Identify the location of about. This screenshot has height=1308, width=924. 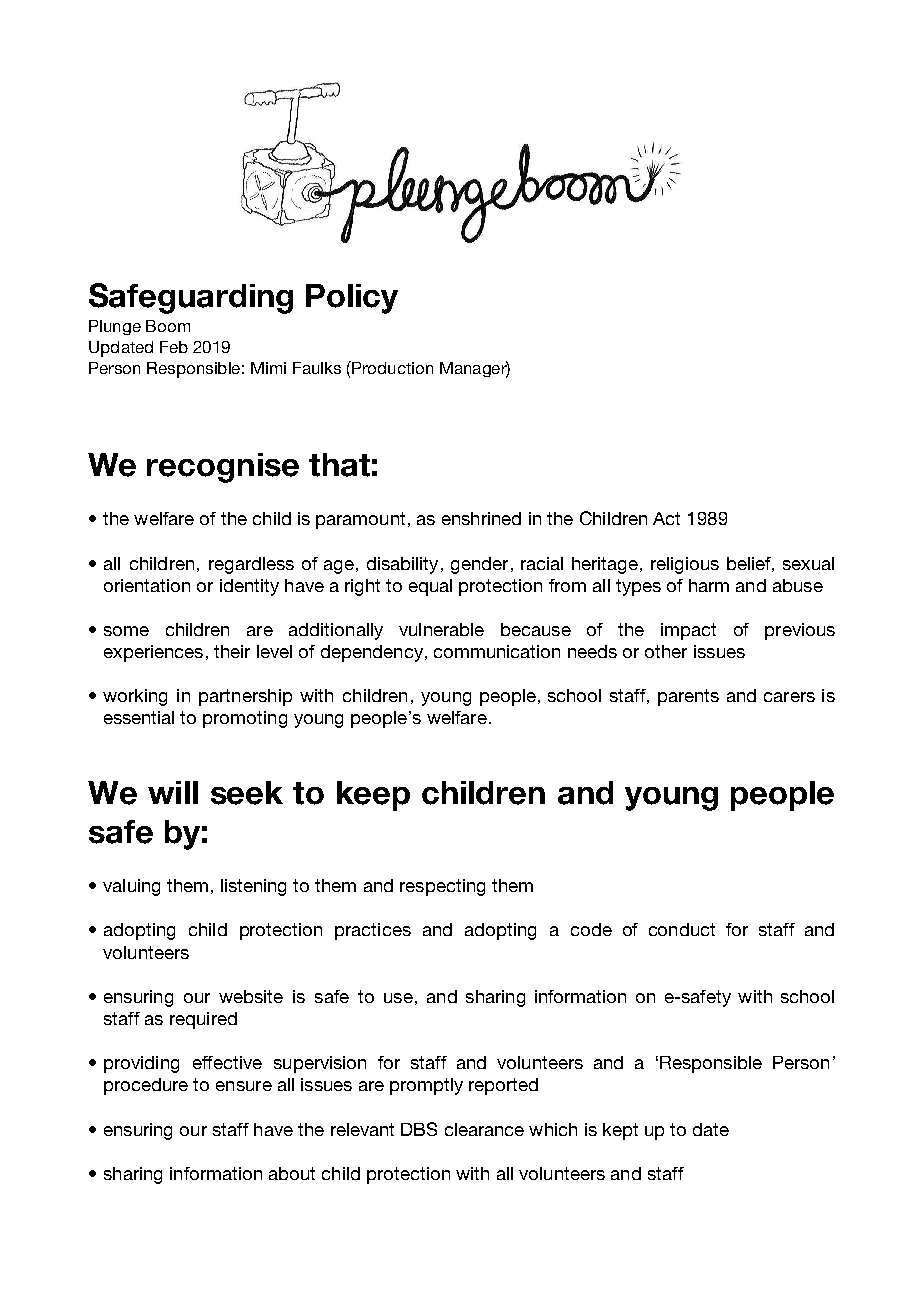
(292, 1173).
